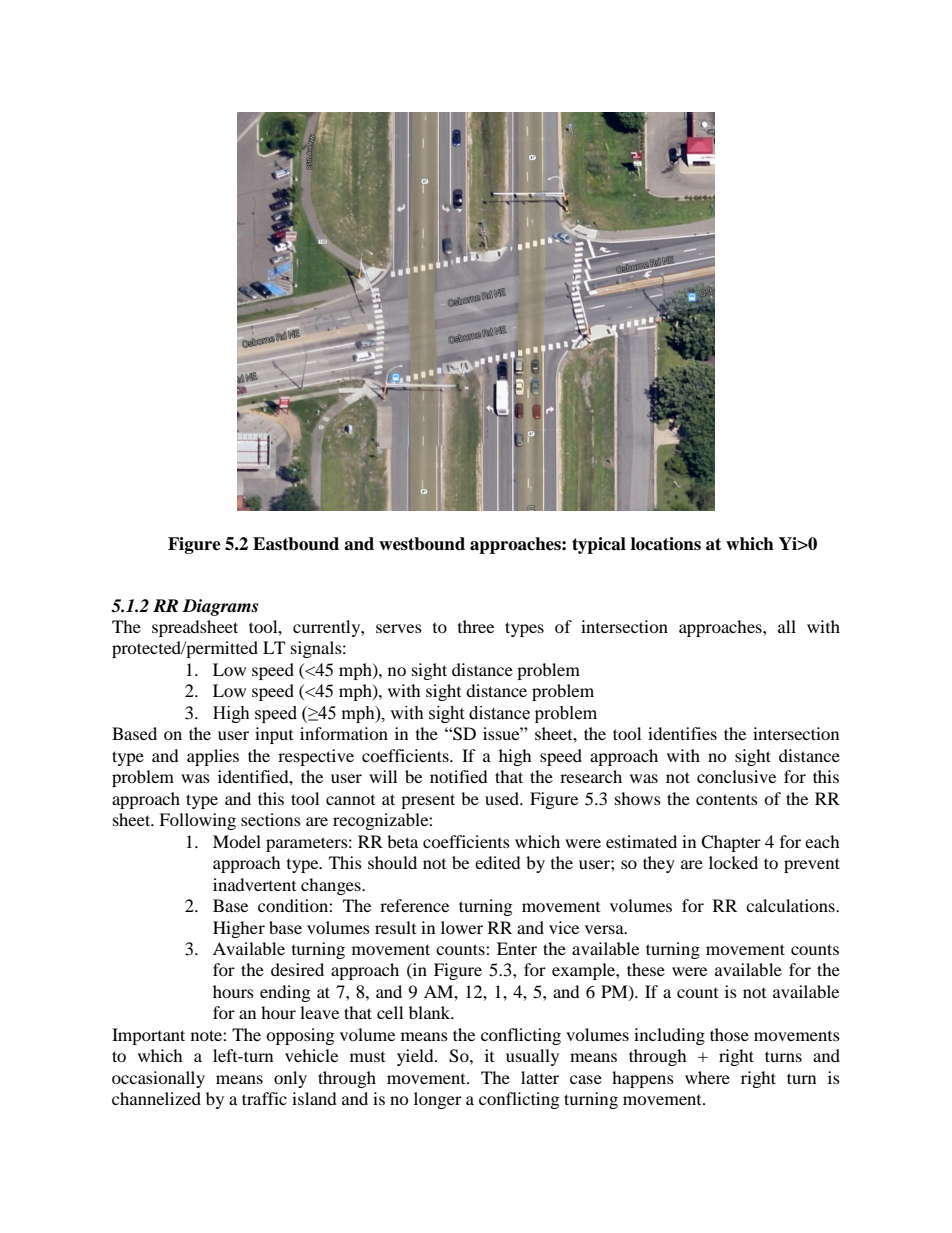 The height and width of the document is (1233, 952). Describe the element at coordinates (264, 1098) in the document. I see `traffic` at that location.
